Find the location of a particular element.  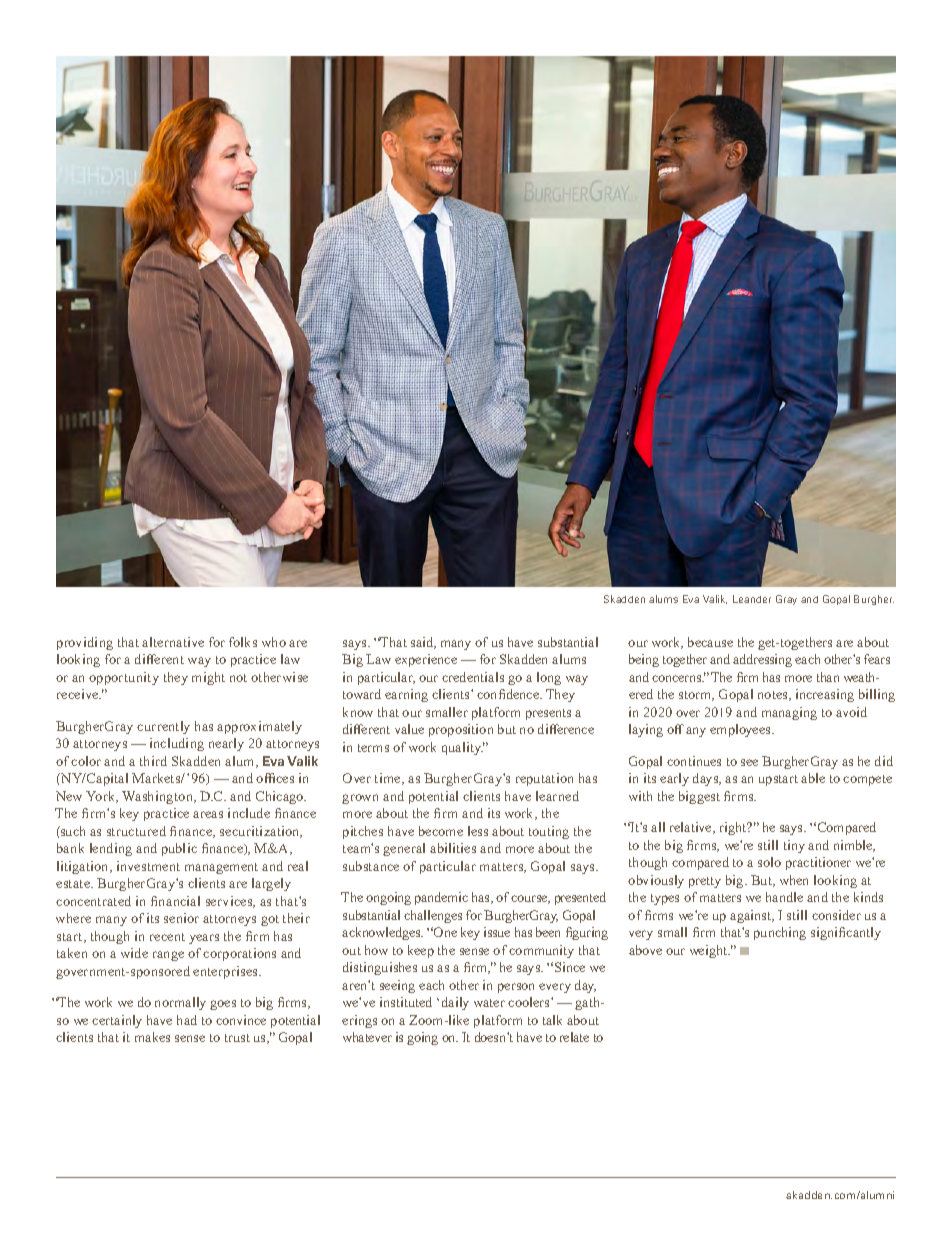

solo is located at coordinates (769, 862).
